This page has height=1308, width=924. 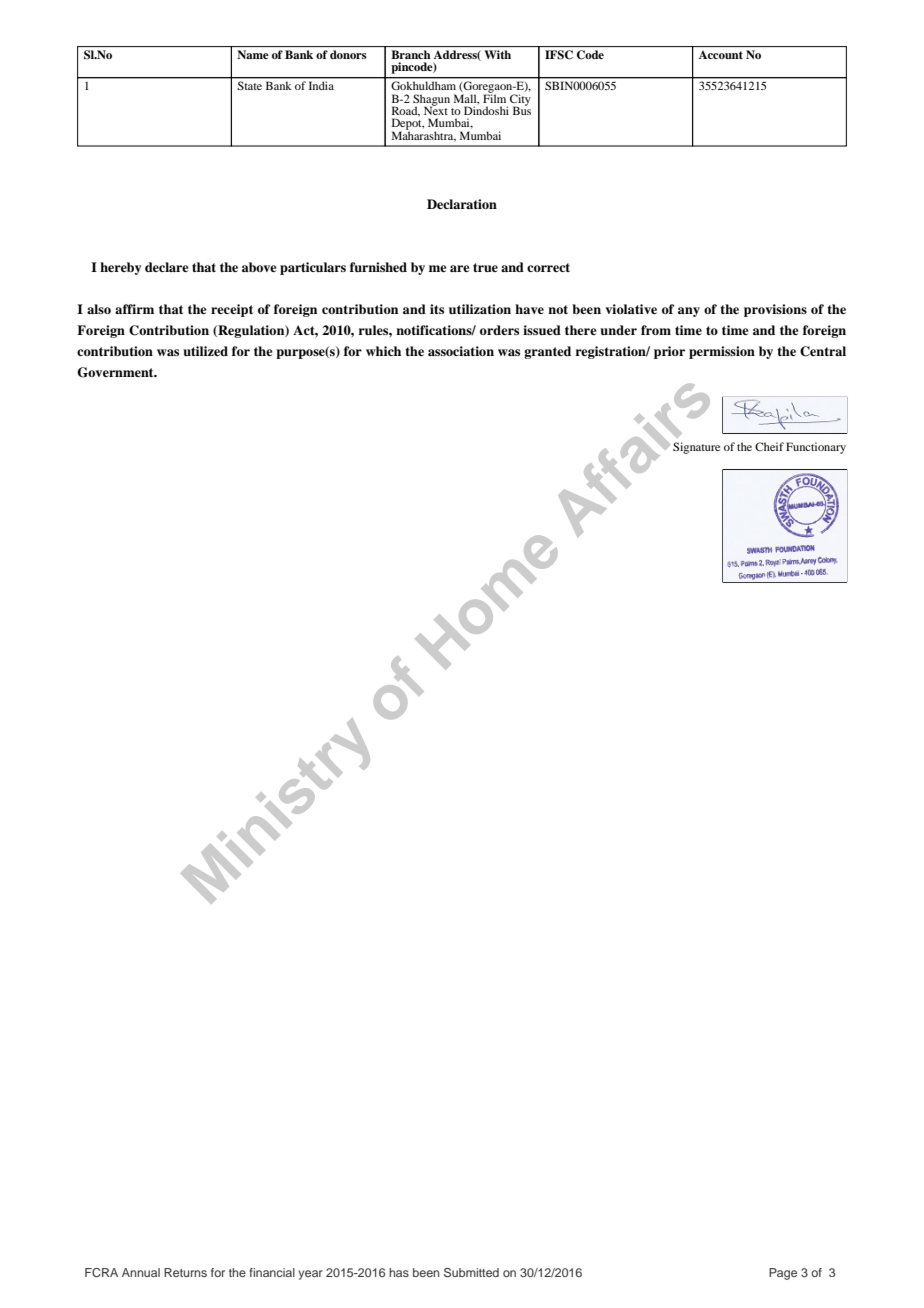 I want to click on Account, so click(x=721, y=55).
